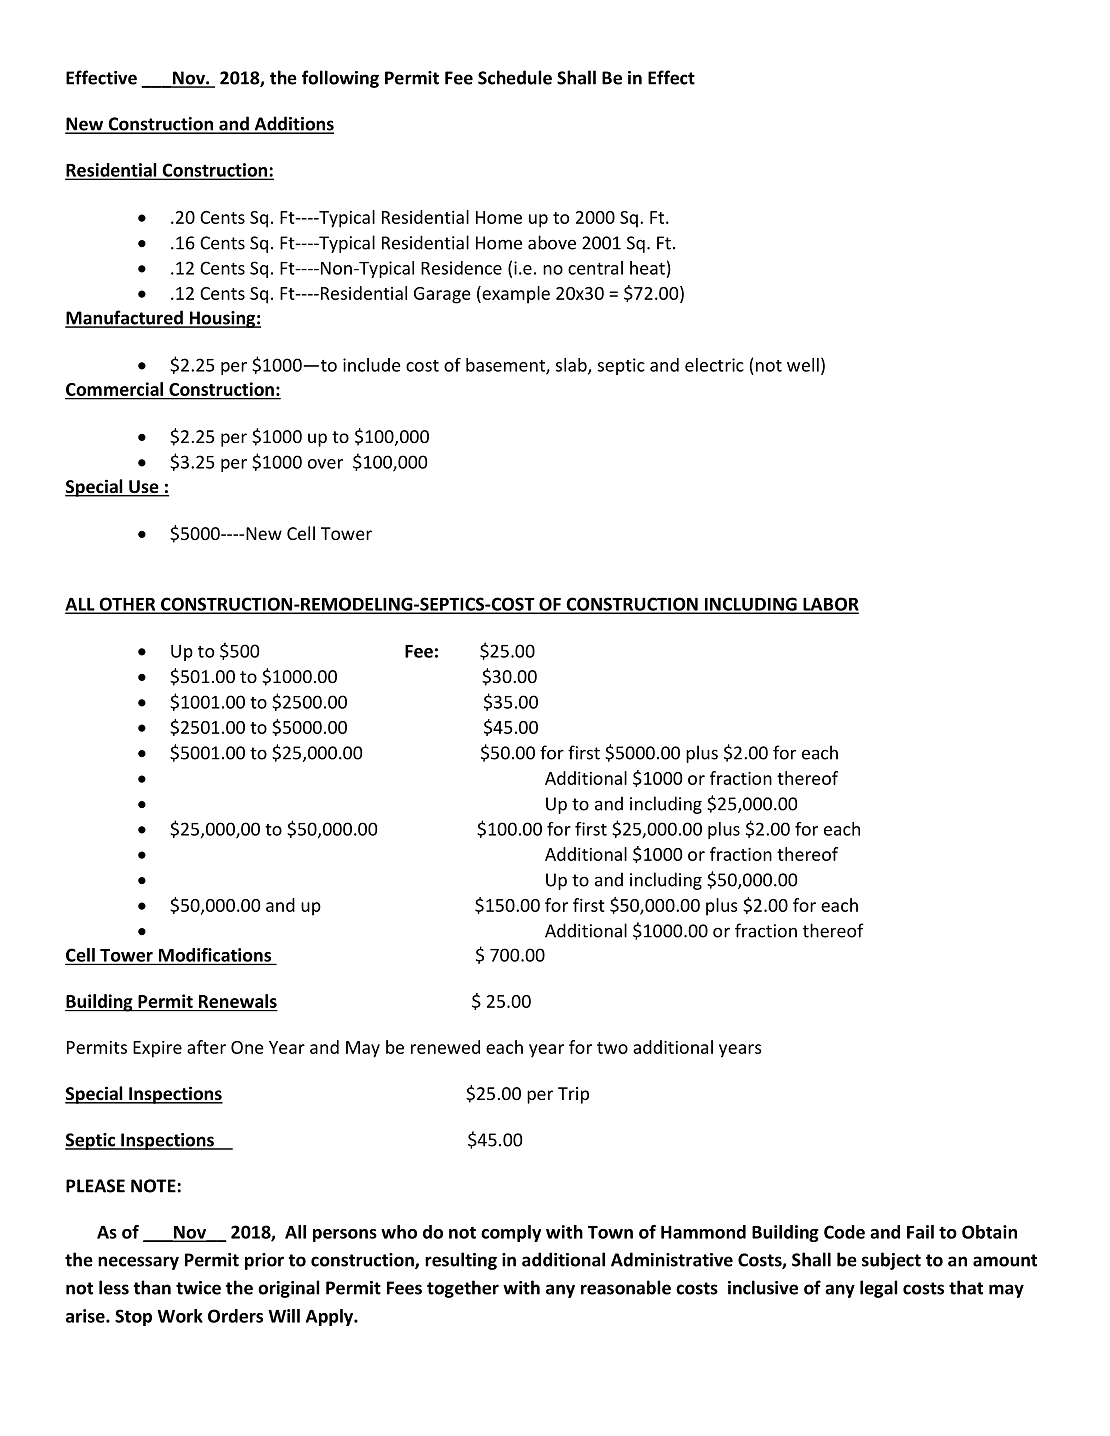 The width and height of the image is (1110, 1436). I want to click on two, so click(612, 1048).
